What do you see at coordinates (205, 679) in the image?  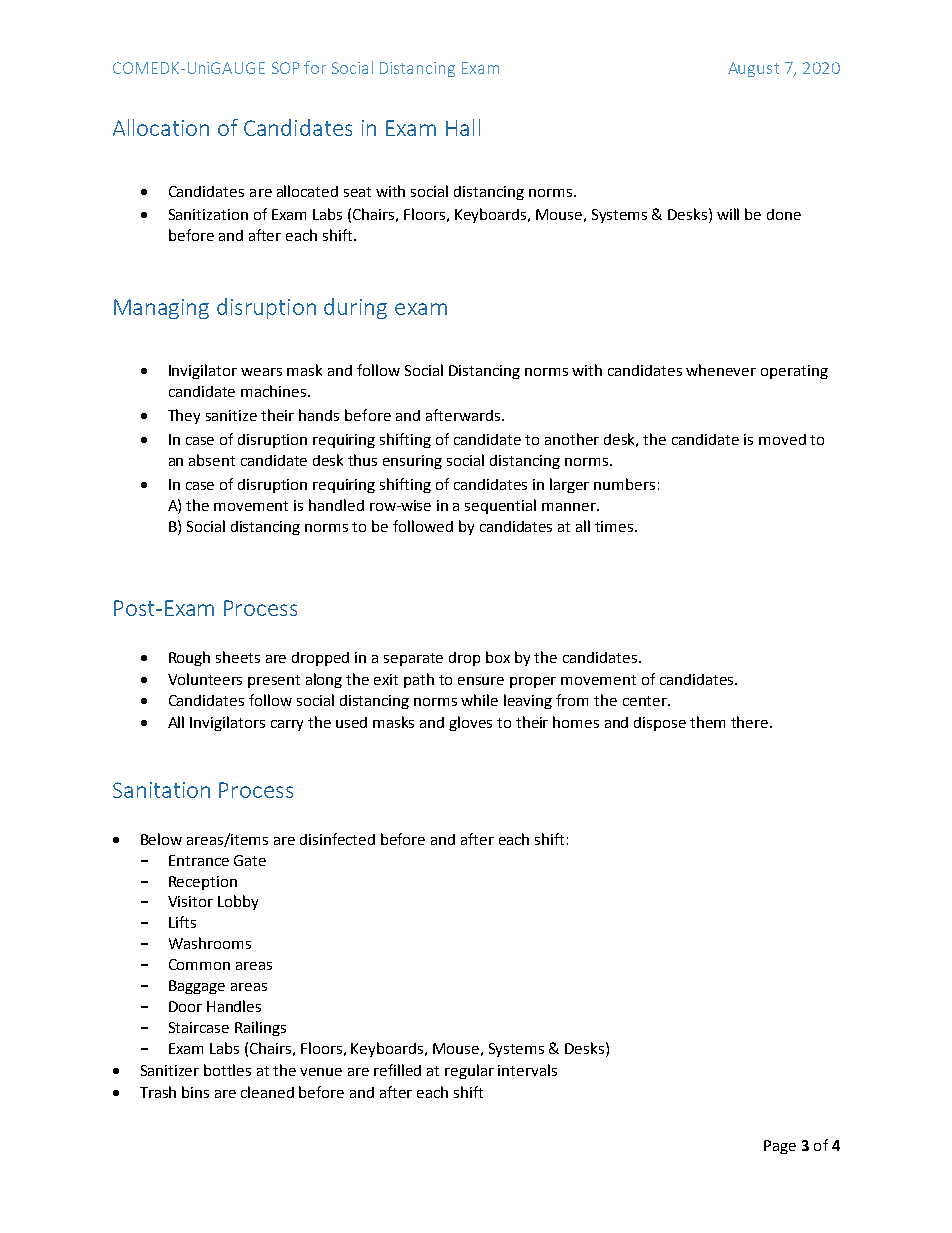 I see `Volunteers` at bounding box center [205, 679].
